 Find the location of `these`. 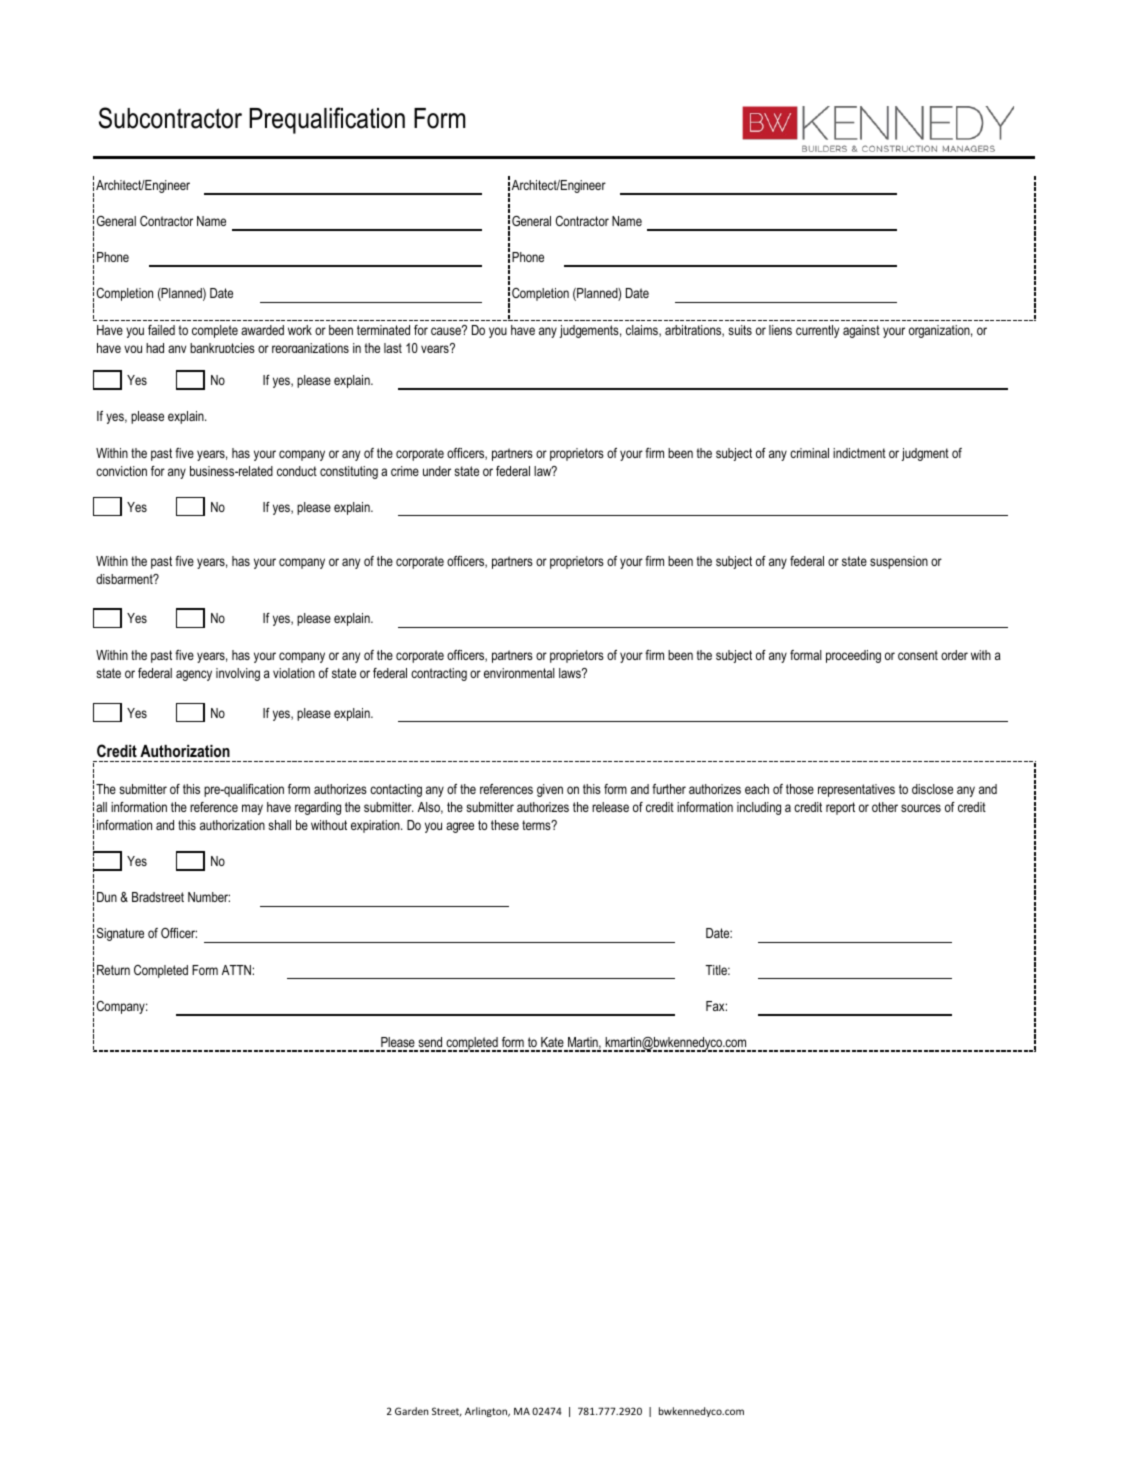

these is located at coordinates (505, 825).
